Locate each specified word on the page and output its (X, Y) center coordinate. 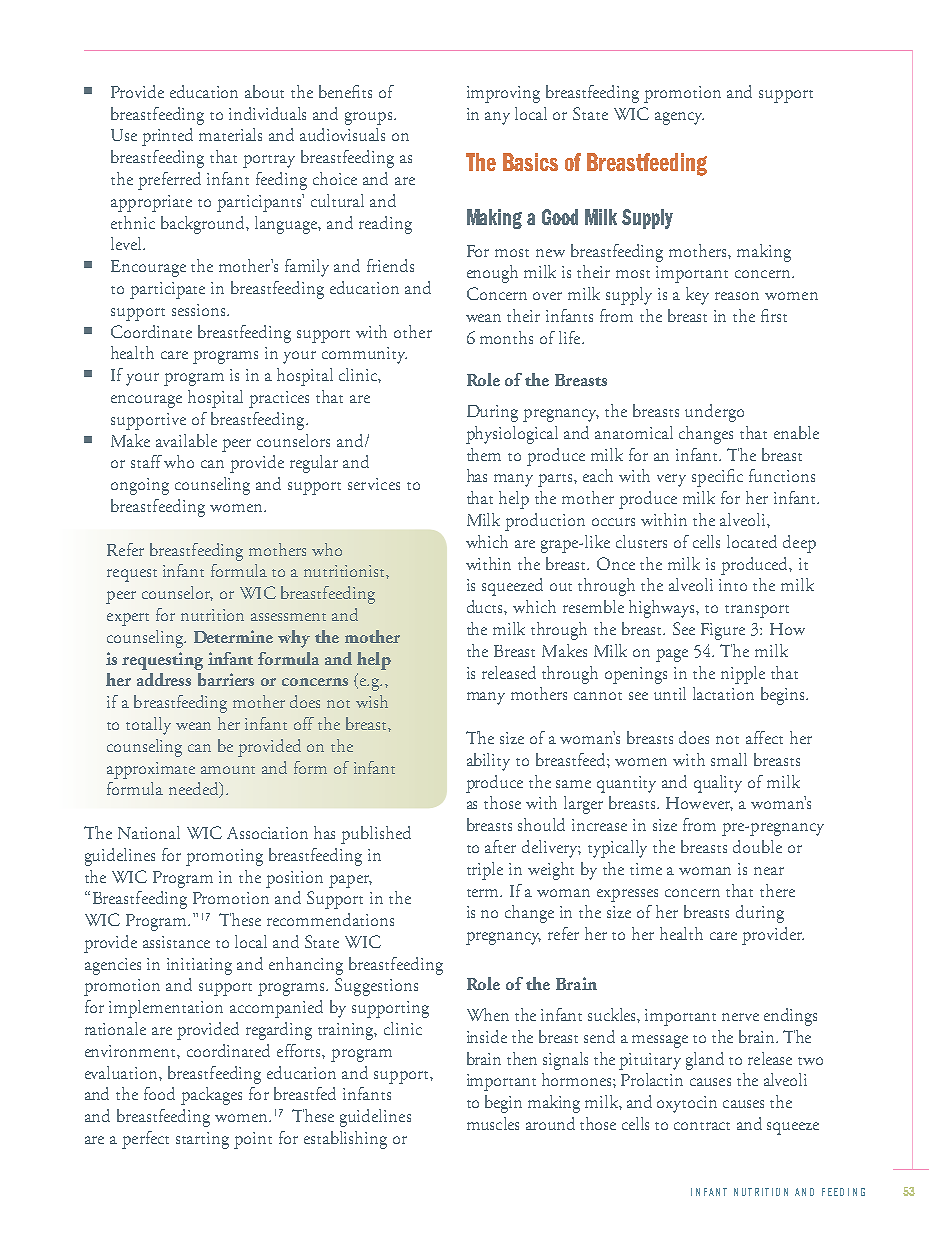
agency (679, 118)
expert (128, 619)
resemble (593, 606)
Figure (723, 631)
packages (211, 1096)
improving (503, 94)
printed (167, 137)
